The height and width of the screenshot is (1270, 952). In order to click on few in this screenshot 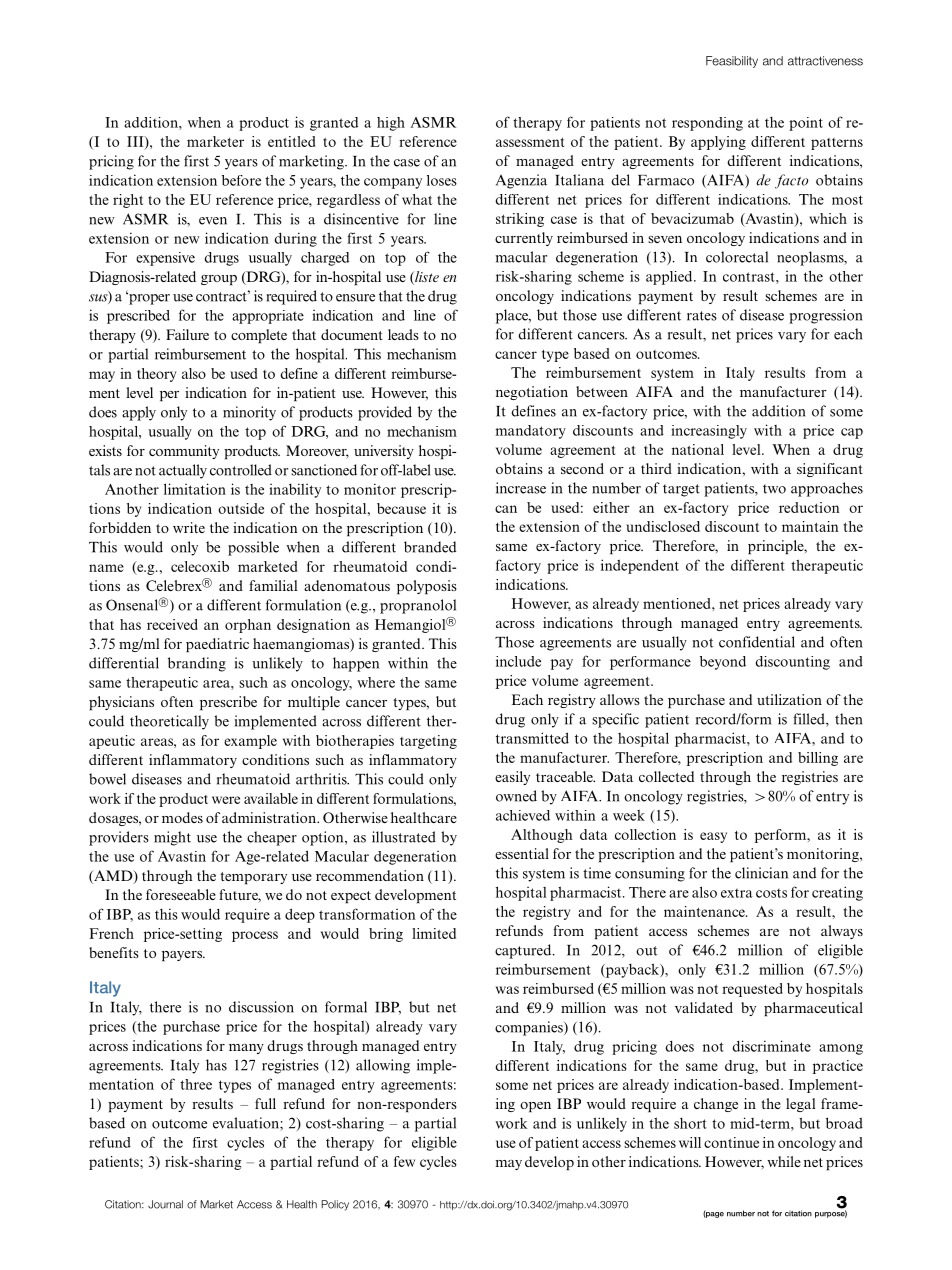, I will do `click(404, 1161)`.
